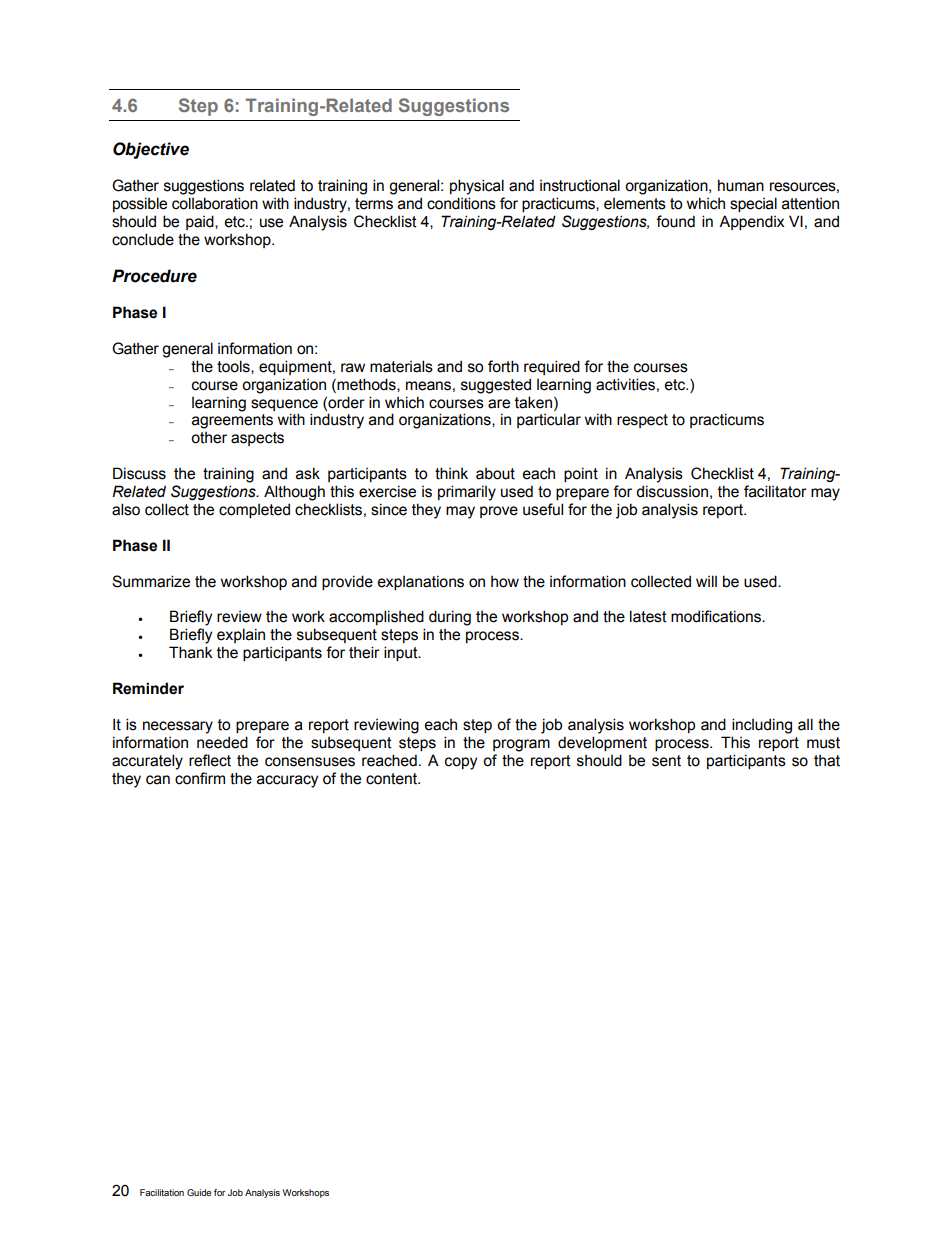  What do you see at coordinates (762, 726) in the screenshot?
I see `including` at bounding box center [762, 726].
